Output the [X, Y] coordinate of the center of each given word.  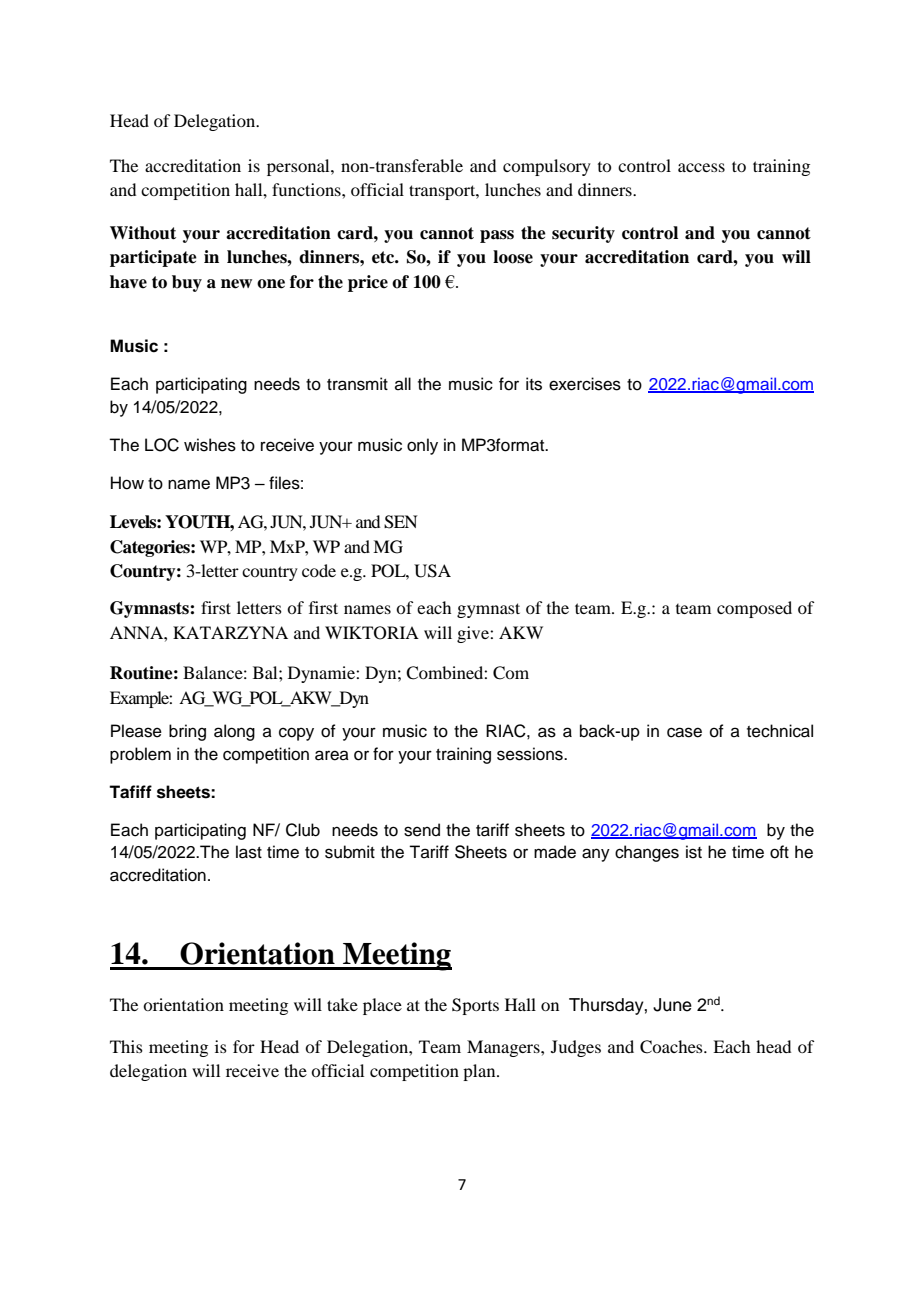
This [126, 1046]
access [701, 167]
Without [143, 233]
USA [432, 571]
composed [754, 609]
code [319, 570]
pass [497, 236]
